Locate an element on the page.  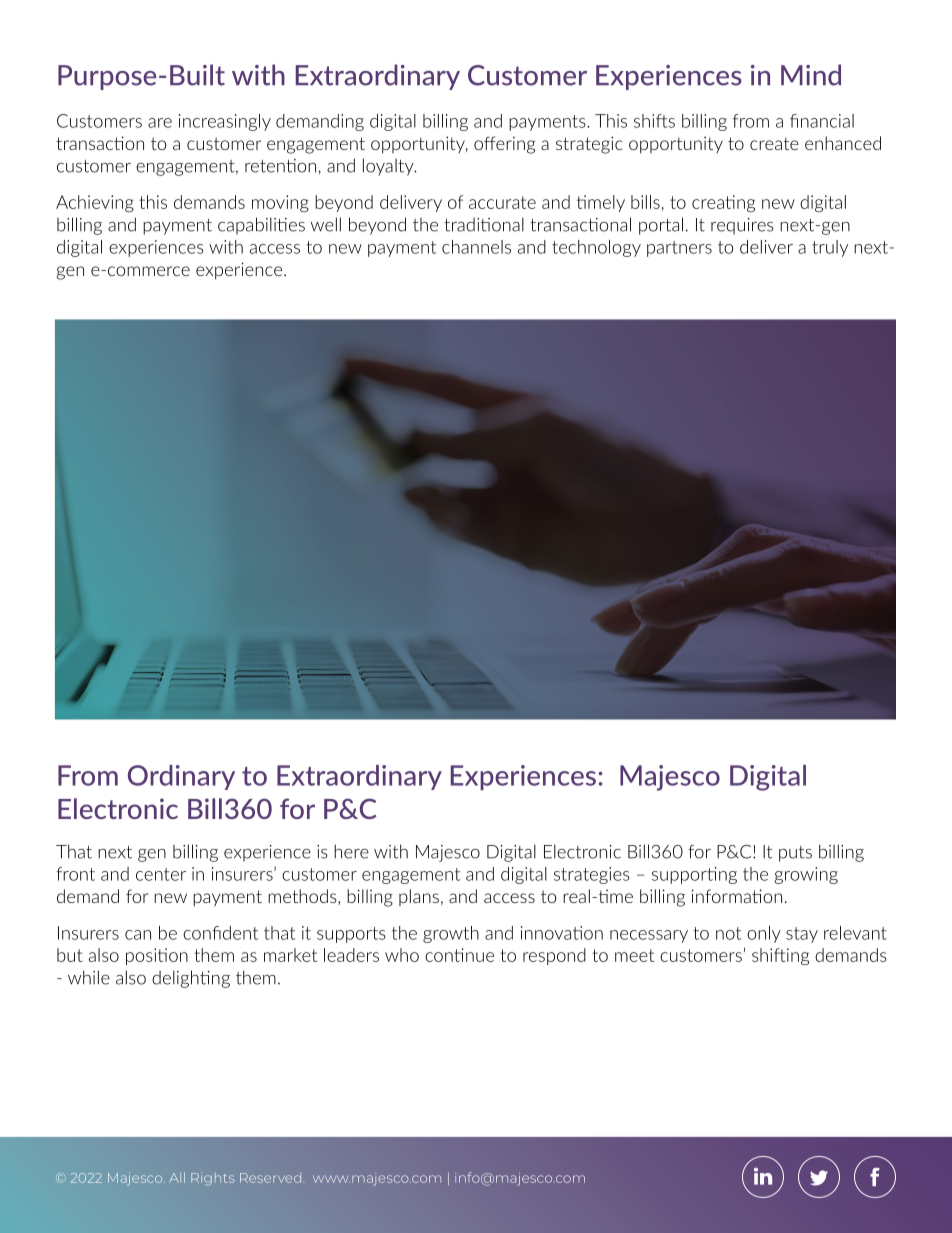
are is located at coordinates (160, 123).
